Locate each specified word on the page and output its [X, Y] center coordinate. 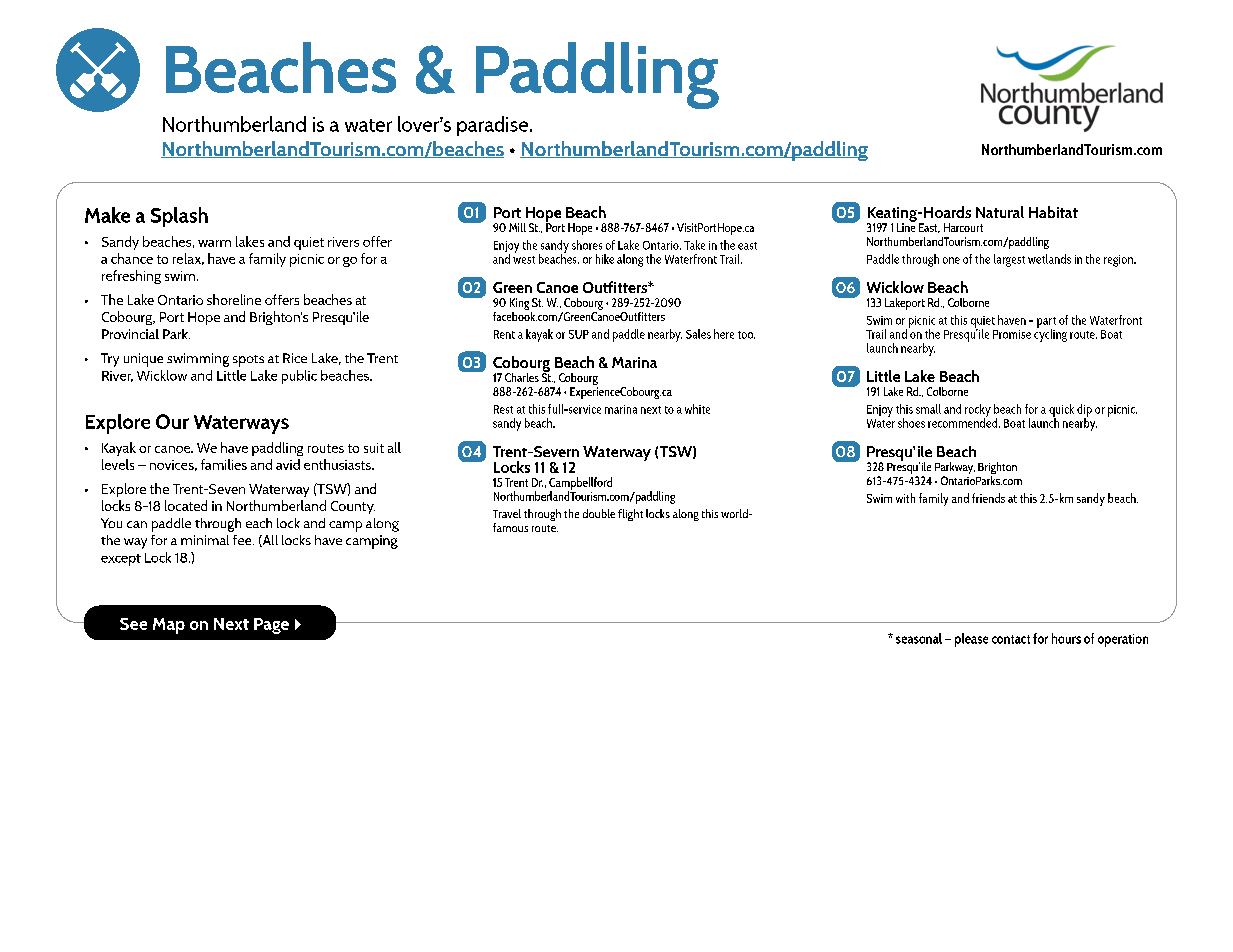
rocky [978, 411]
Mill [517, 227]
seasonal [919, 638]
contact [1011, 639]
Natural [1000, 212]
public [299, 377]
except [121, 560]
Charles [522, 377]
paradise [494, 126]
